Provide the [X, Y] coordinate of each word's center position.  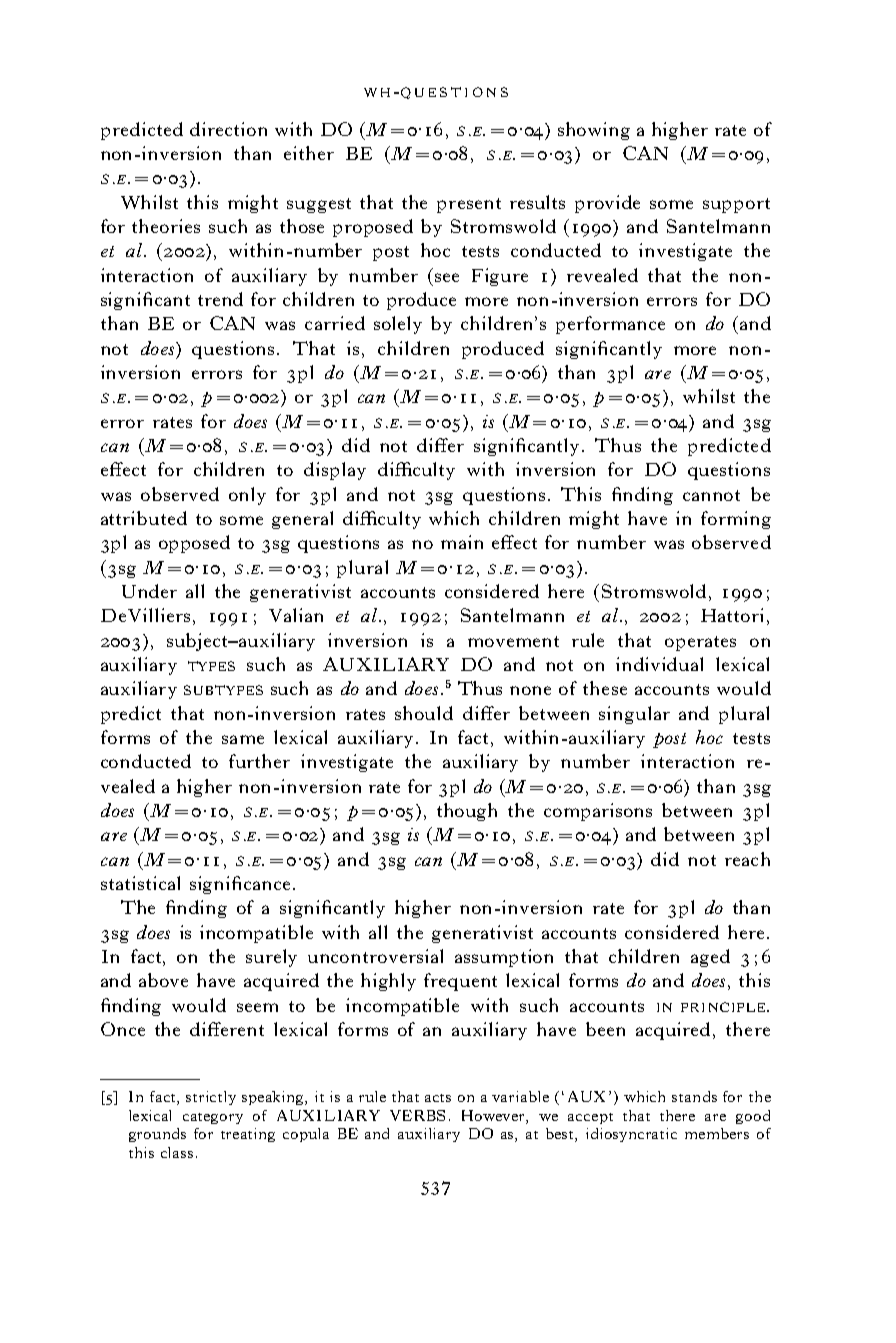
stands [694, 1096]
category [213, 1118]
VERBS [417, 1115]
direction [228, 129]
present [469, 205]
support [736, 205]
